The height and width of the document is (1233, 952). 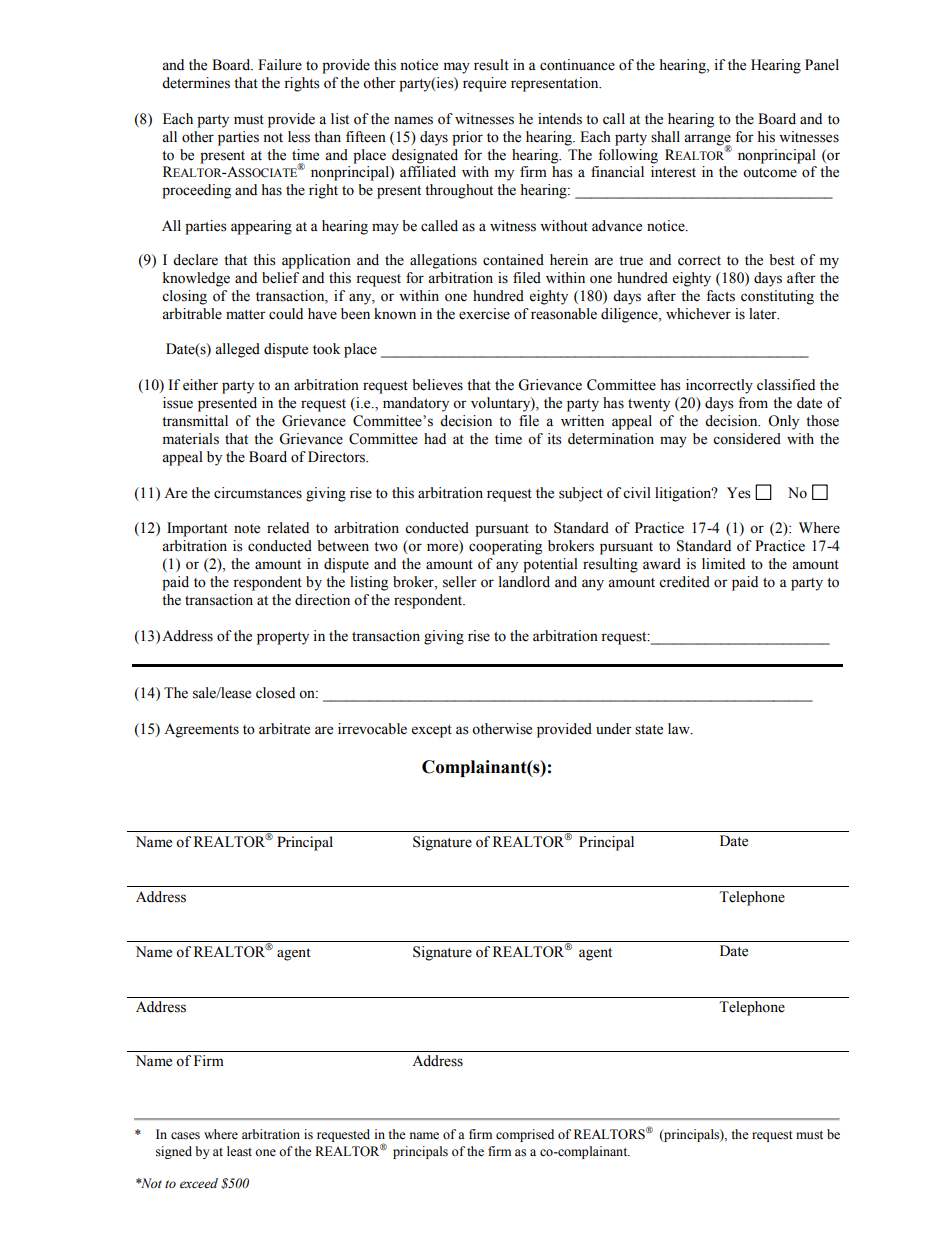 What do you see at coordinates (753, 403) in the document?
I see `from` at bounding box center [753, 403].
